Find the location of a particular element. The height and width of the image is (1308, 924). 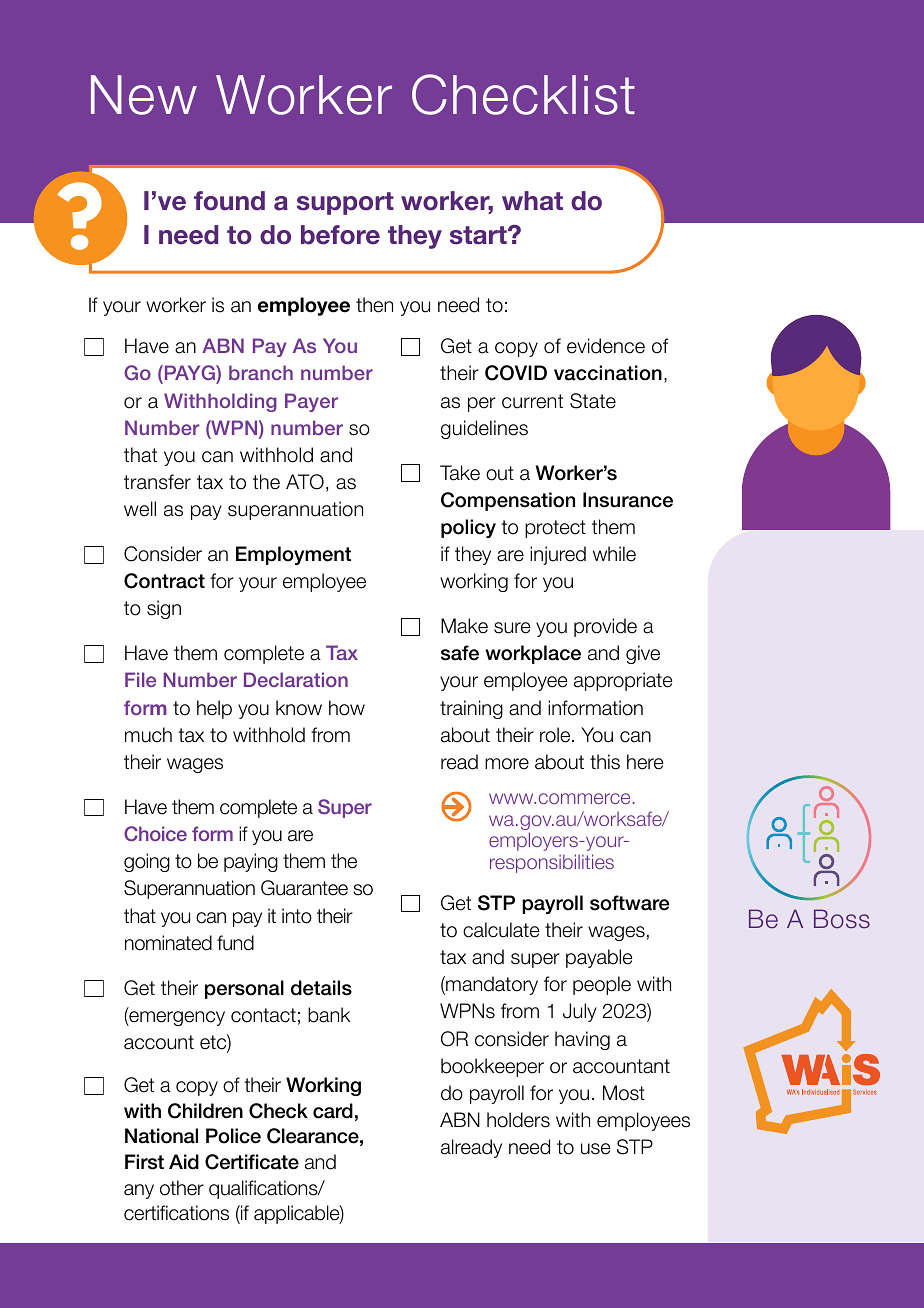

Boss is located at coordinates (842, 919).
